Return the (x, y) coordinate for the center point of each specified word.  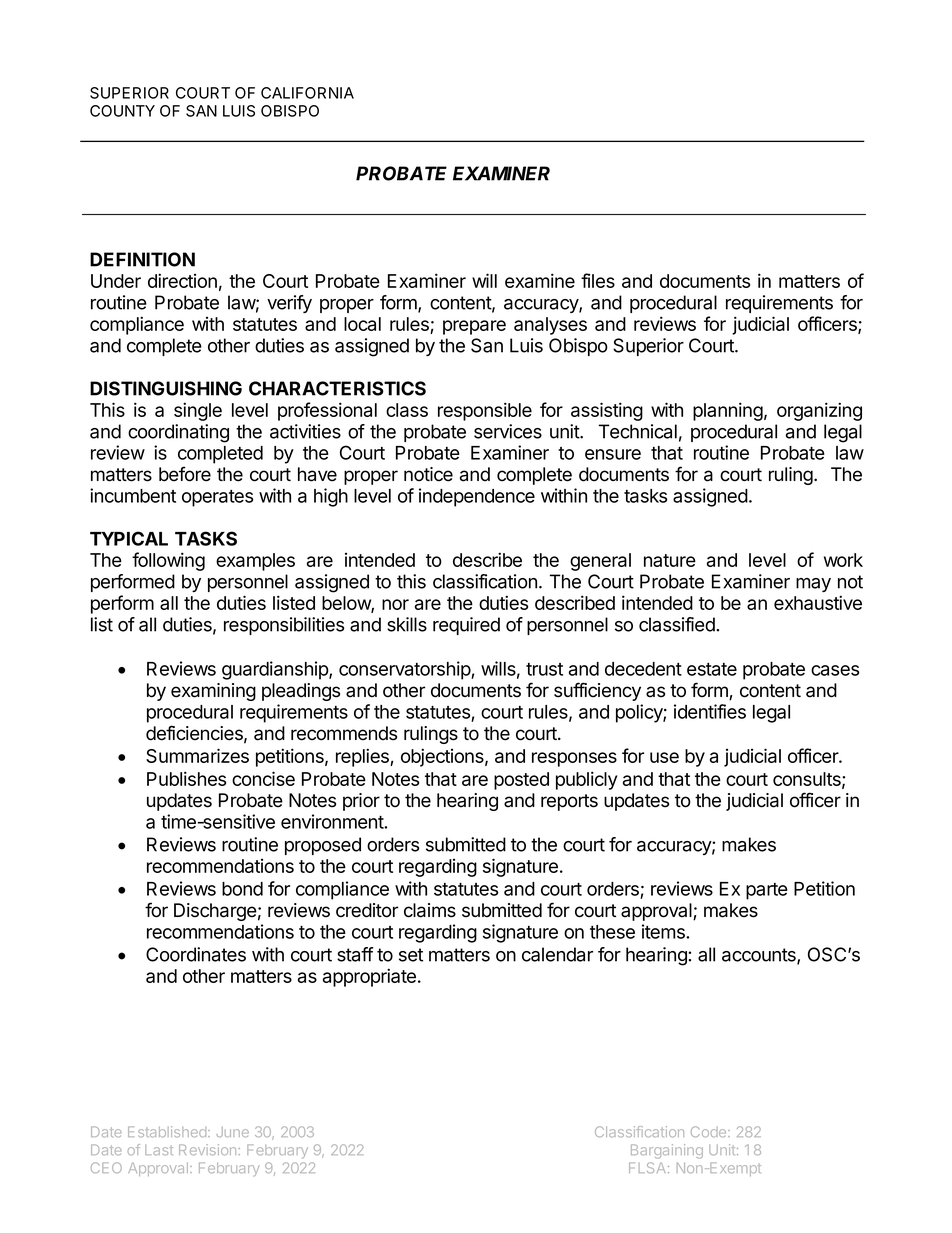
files (598, 280)
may (813, 585)
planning (728, 411)
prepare (474, 327)
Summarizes (197, 755)
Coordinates (196, 954)
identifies (710, 711)
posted (521, 781)
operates (217, 498)
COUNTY (122, 111)
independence (477, 497)
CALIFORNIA (307, 93)
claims (430, 910)
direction (182, 280)
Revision (209, 1149)
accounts (760, 956)
